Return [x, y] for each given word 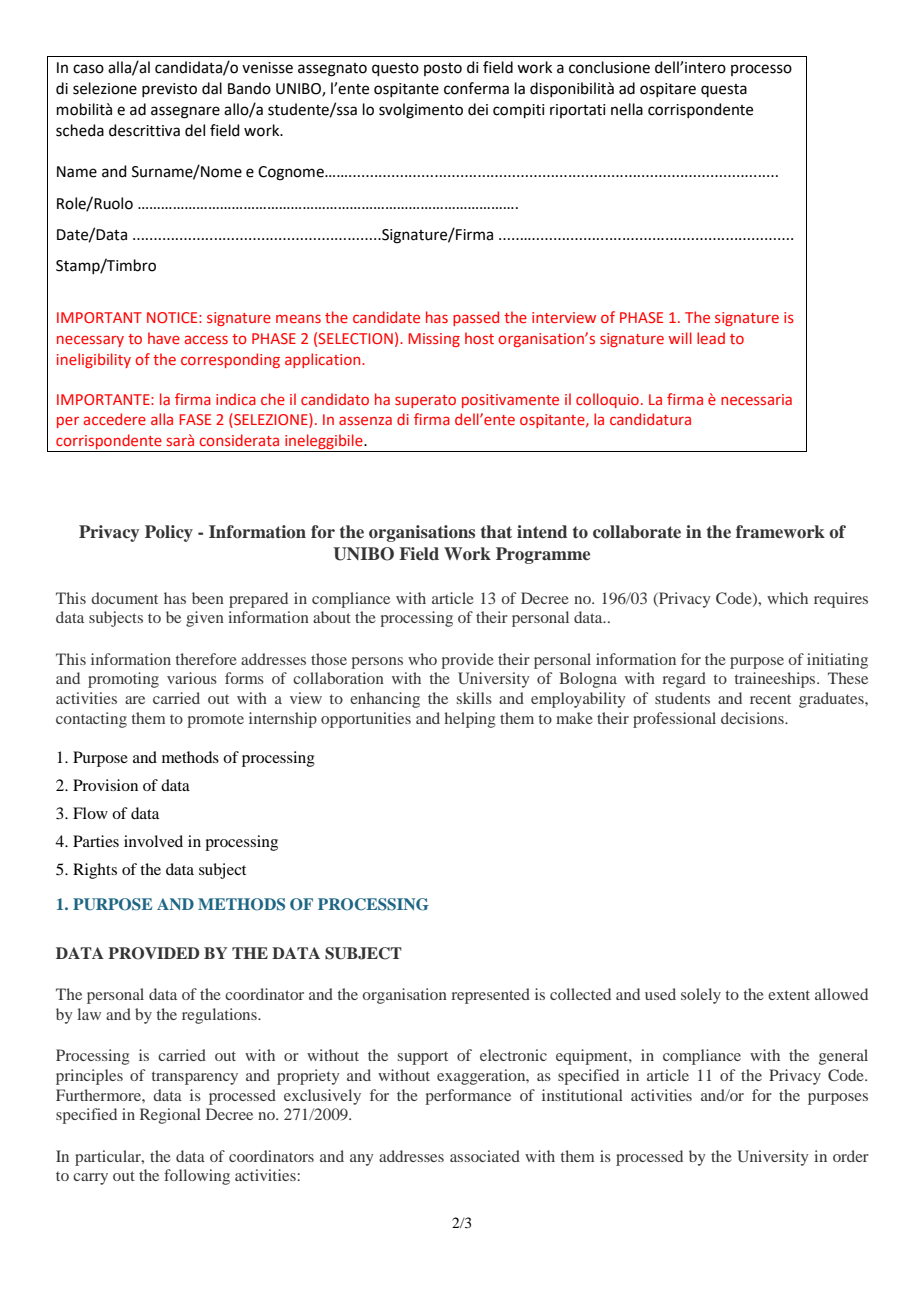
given [205, 619]
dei [478, 109]
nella [627, 109]
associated [485, 1156]
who [422, 659]
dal [212, 88]
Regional [170, 1116]
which [787, 598]
